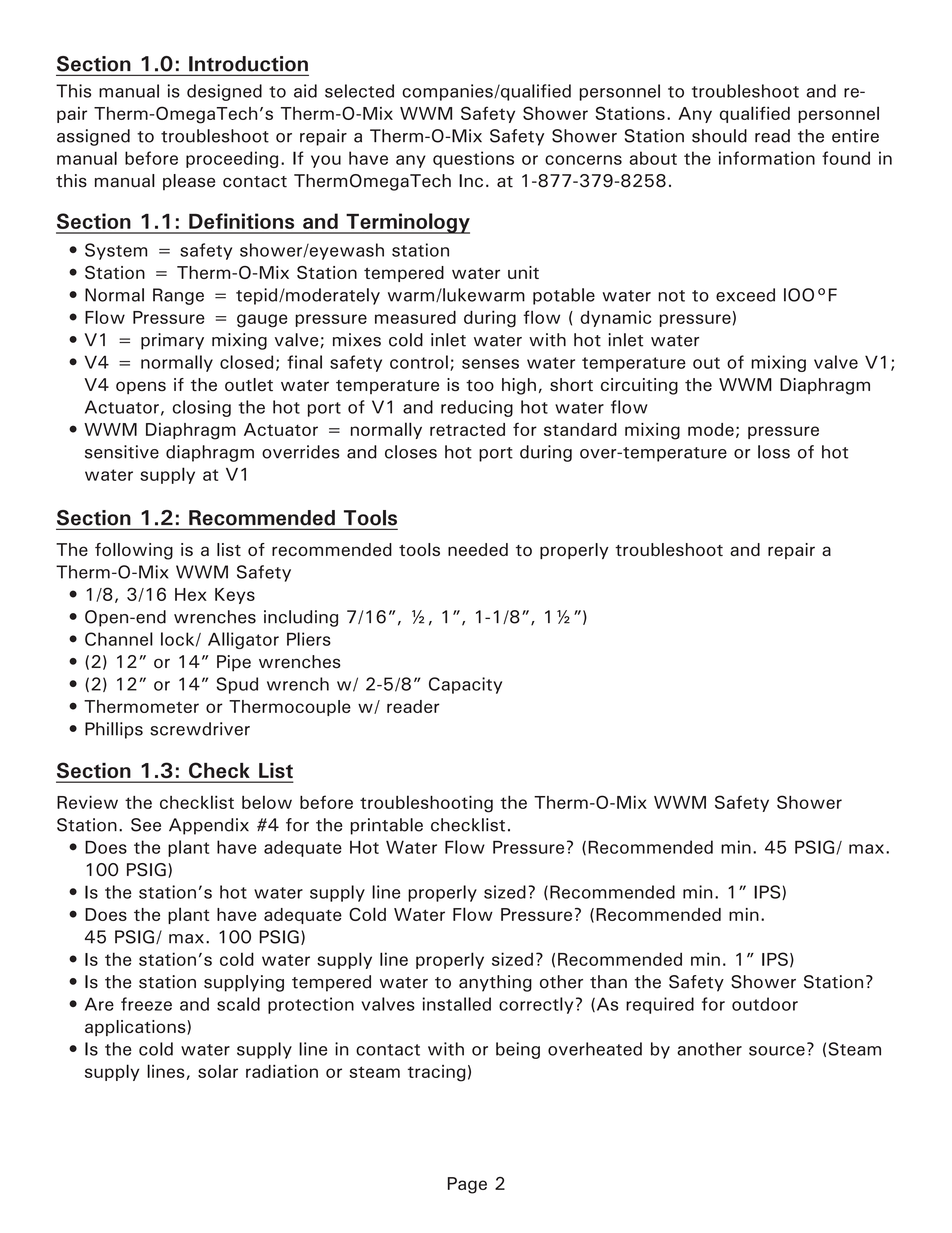 The image size is (952, 1233). I want to click on designed, so click(224, 92).
